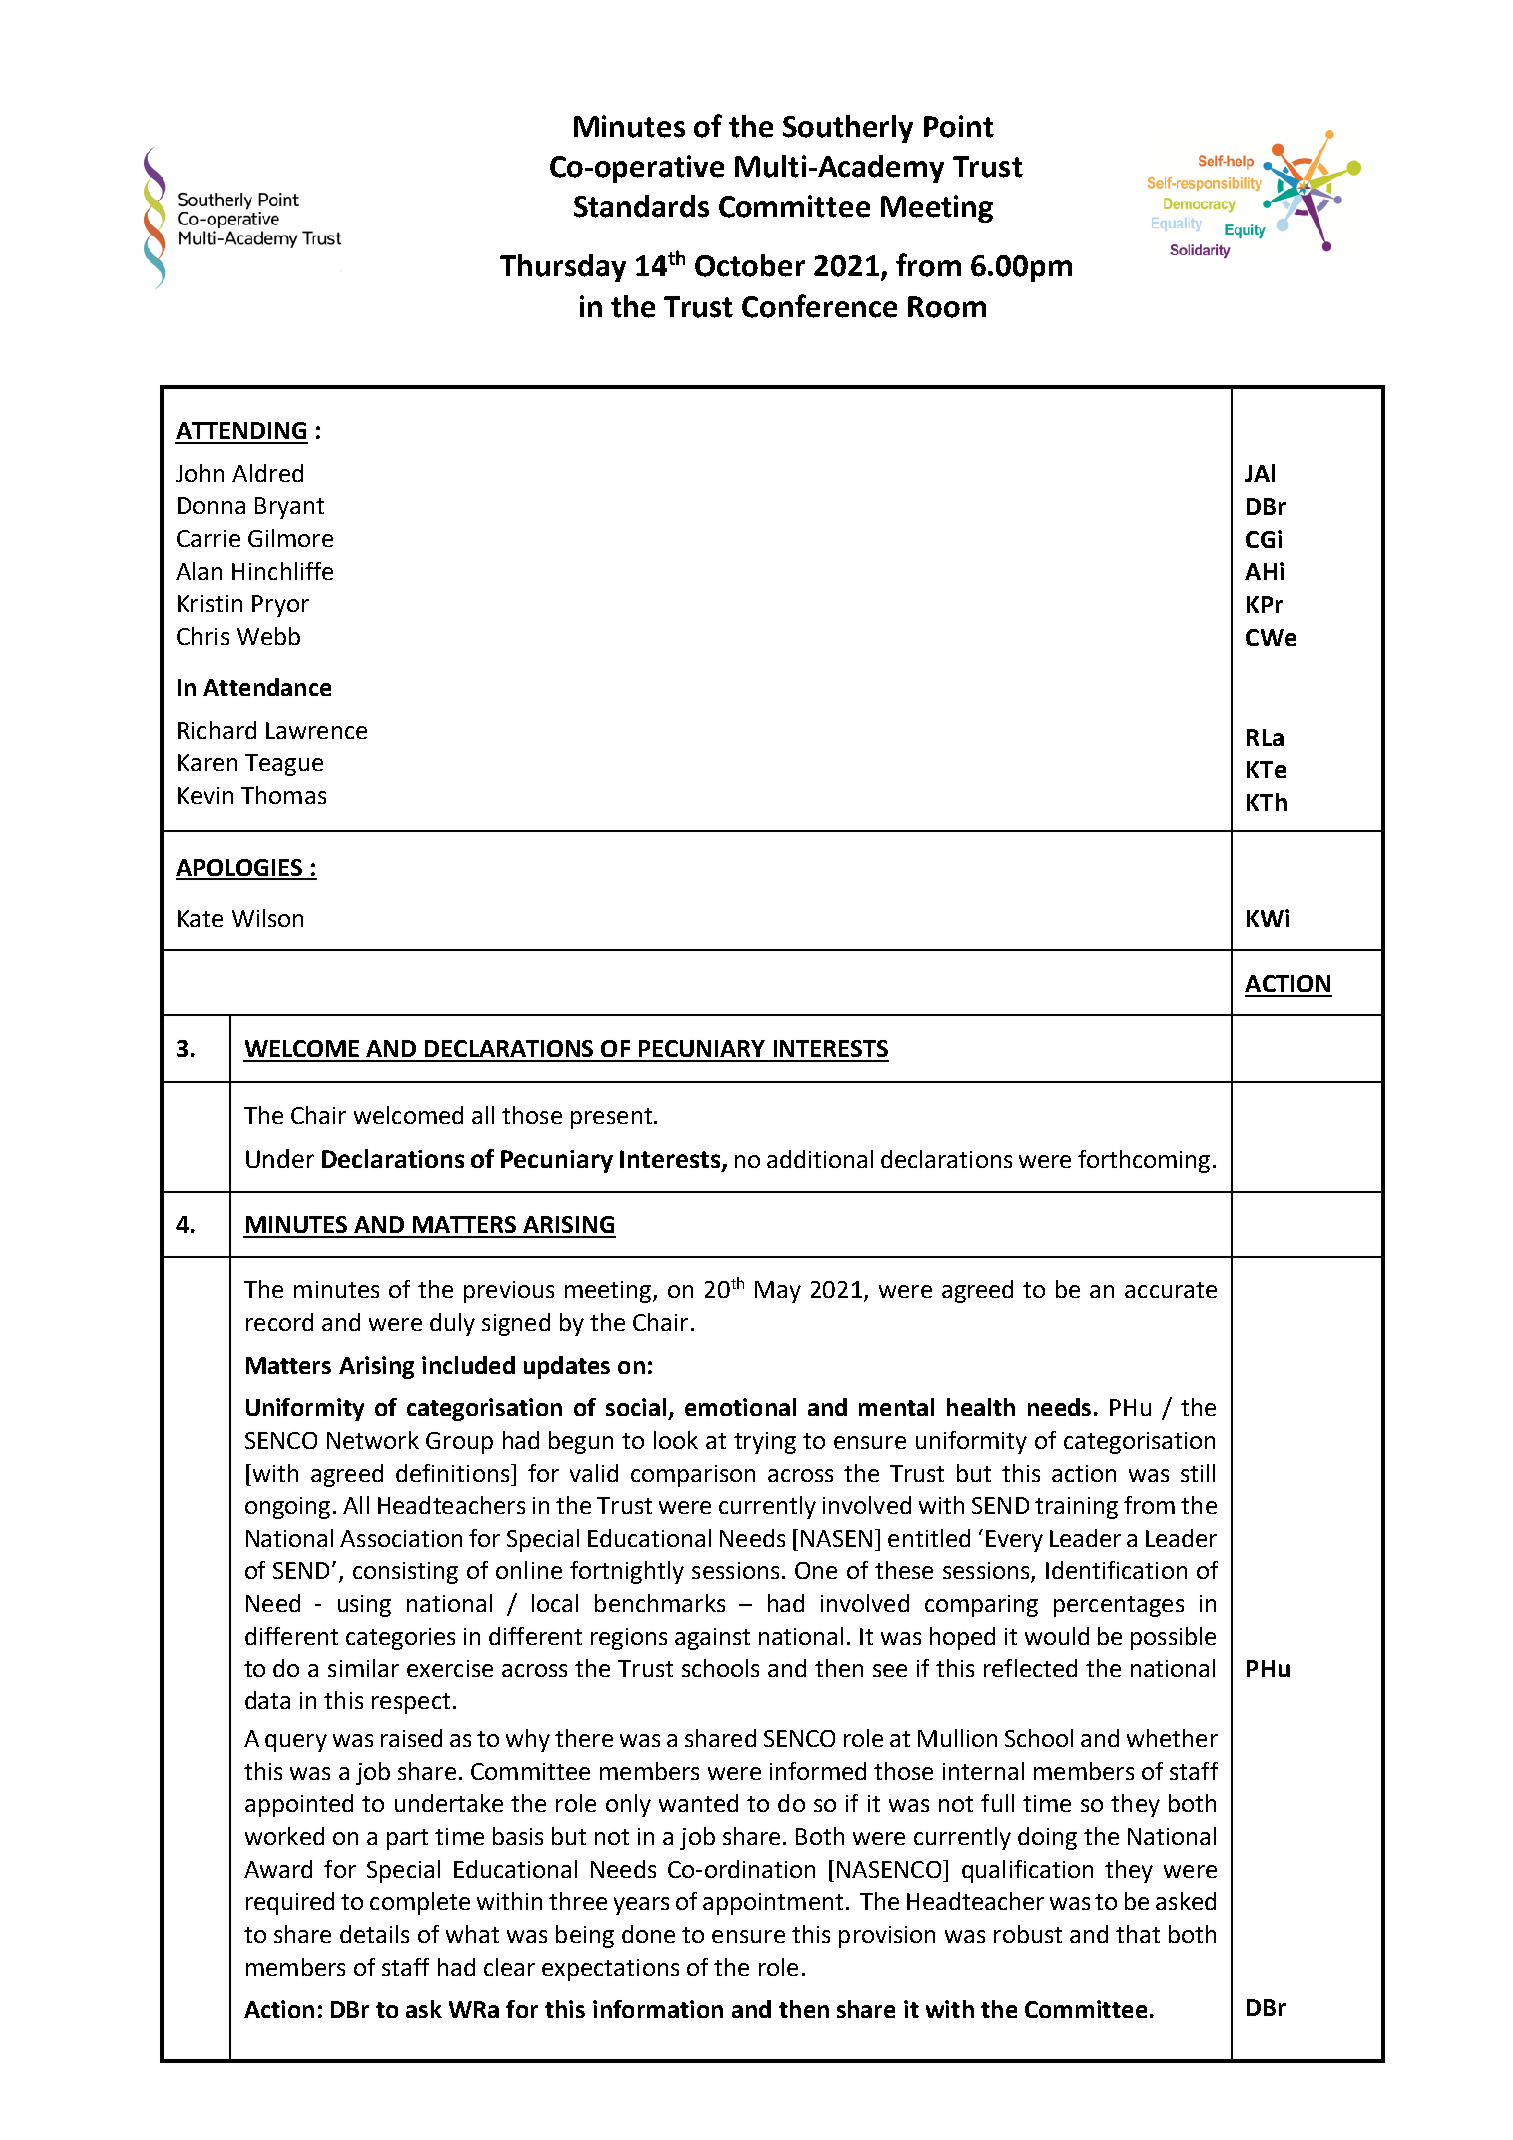  I want to click on Room, so click(947, 307).
